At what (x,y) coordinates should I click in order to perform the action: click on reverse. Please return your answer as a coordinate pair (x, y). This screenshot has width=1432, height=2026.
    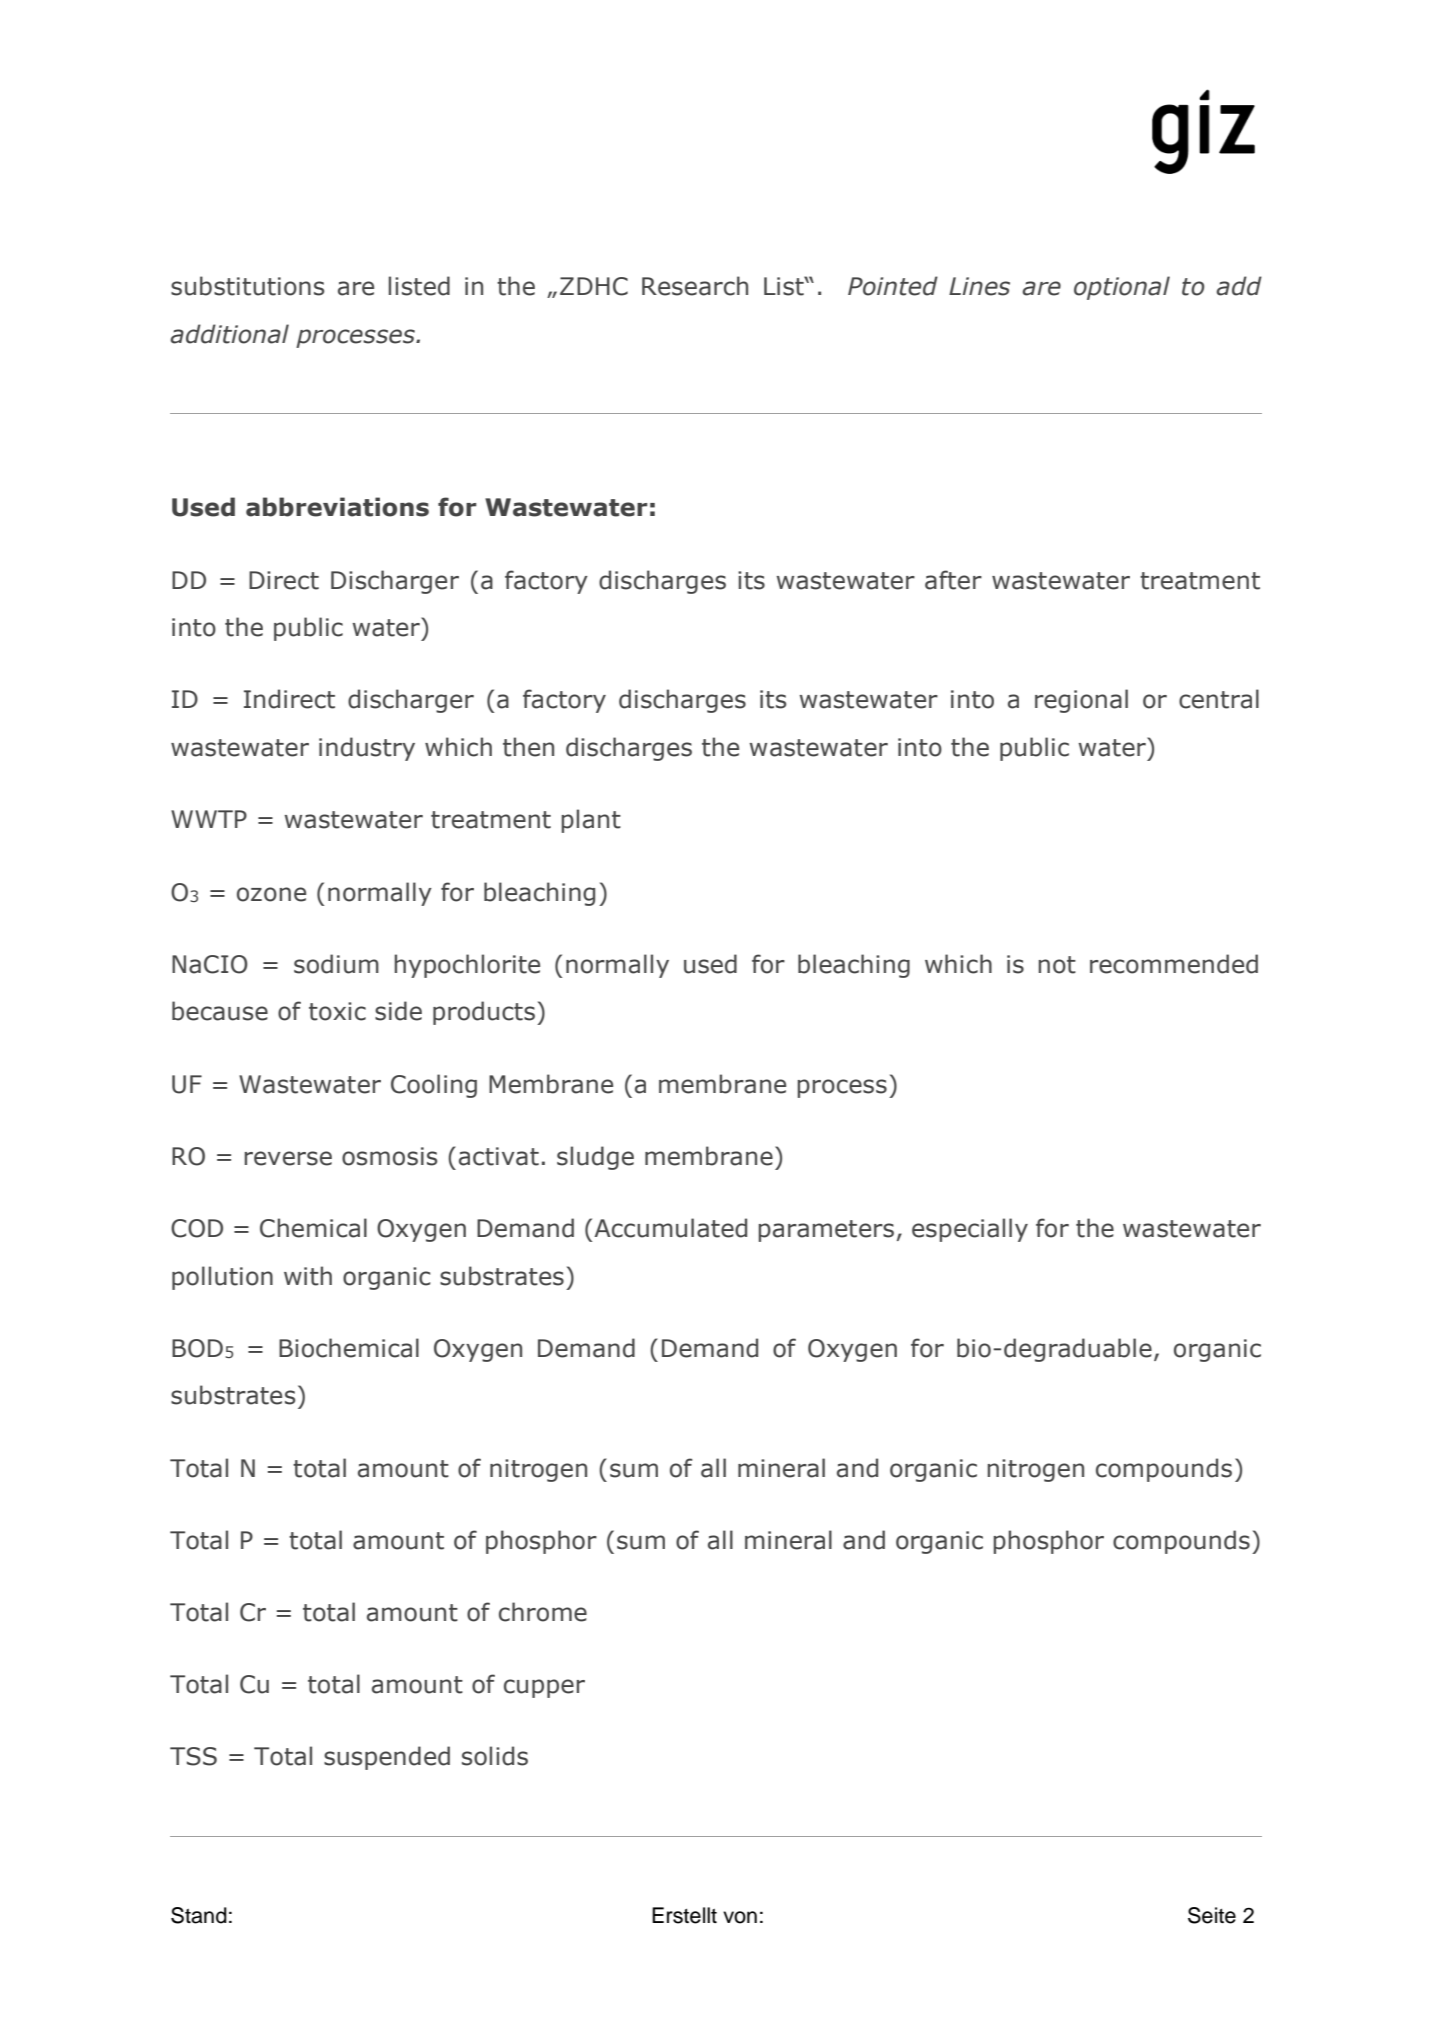
    Looking at the image, I should click on (288, 1158).
